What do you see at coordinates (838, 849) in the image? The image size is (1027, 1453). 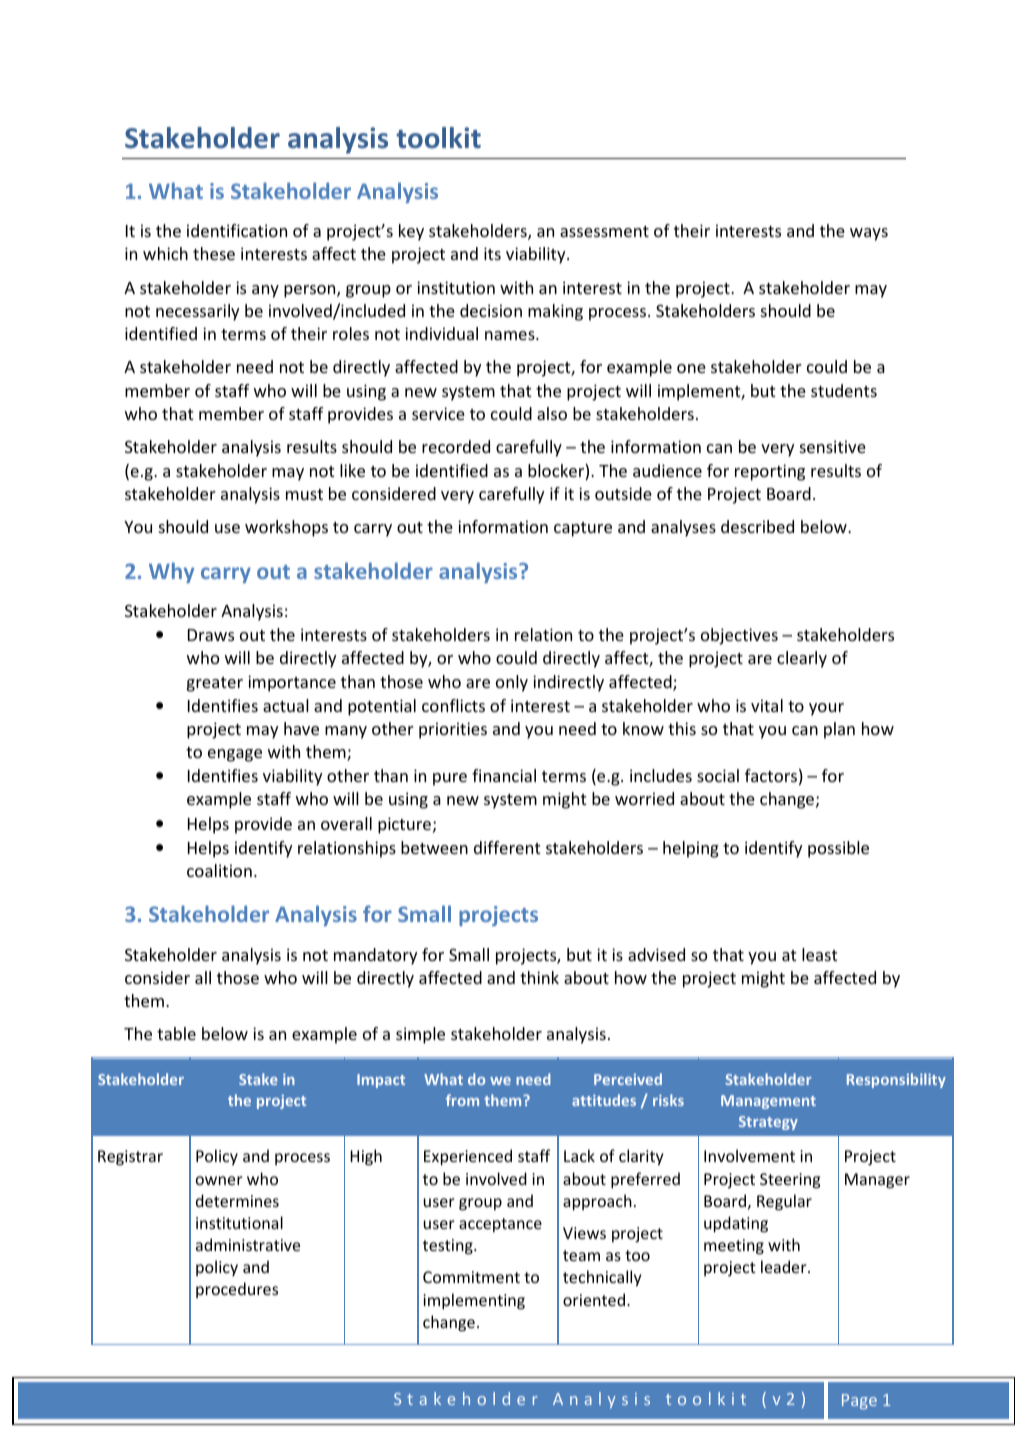 I see `possible` at bounding box center [838, 849].
